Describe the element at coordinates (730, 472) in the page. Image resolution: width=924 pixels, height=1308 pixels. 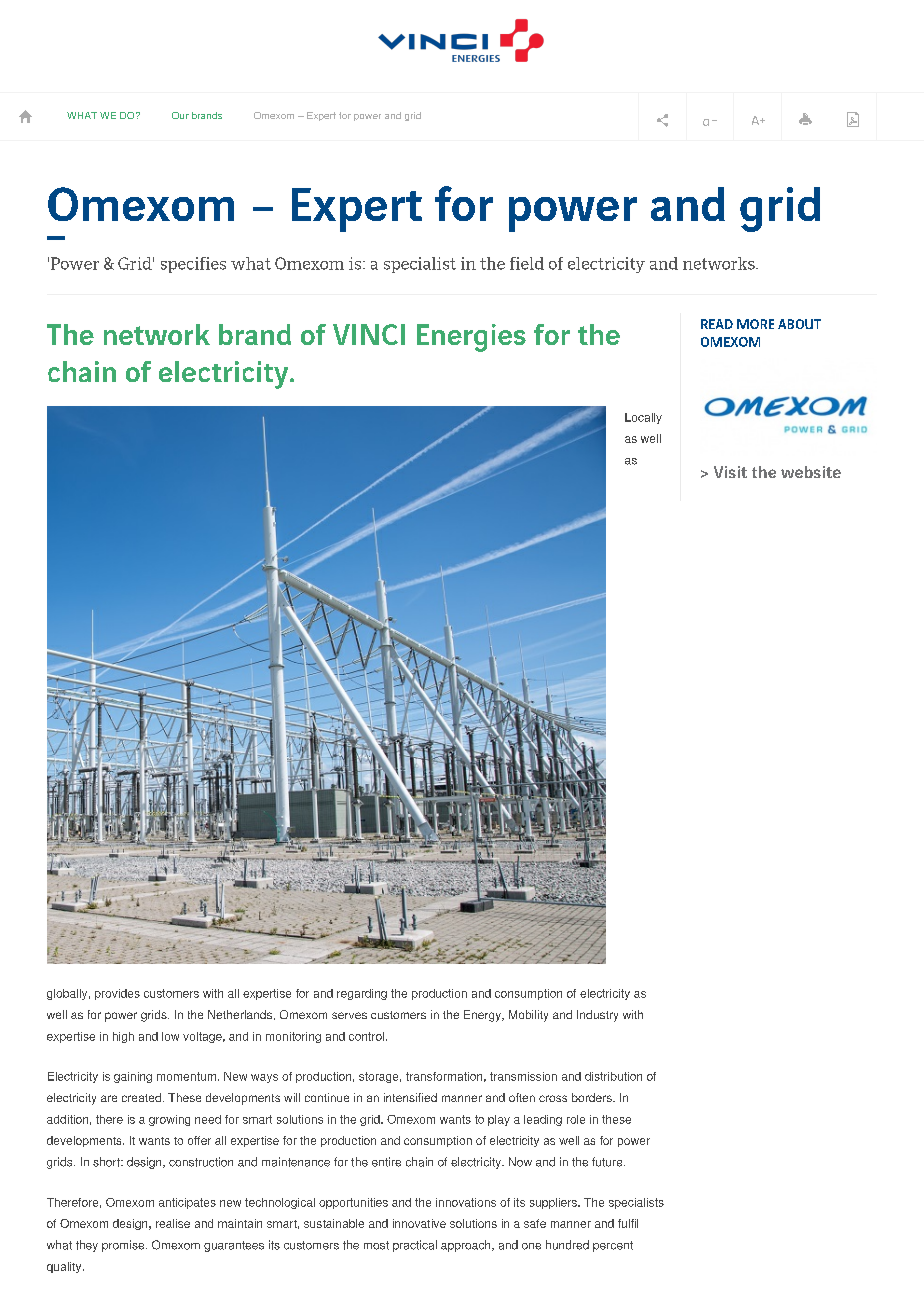
I see `Visit` at that location.
